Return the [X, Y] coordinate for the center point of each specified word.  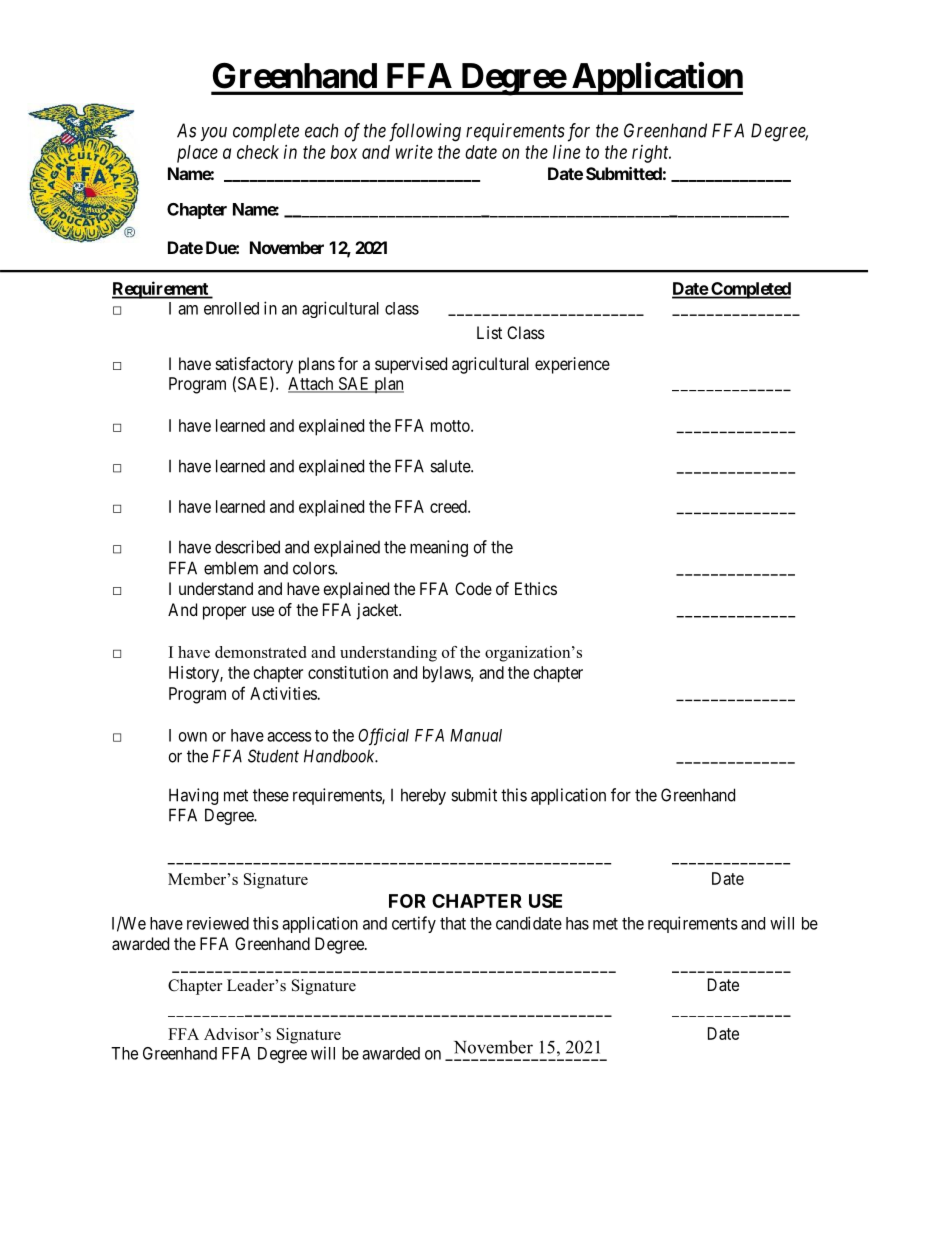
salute [451, 466]
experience [572, 365]
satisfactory [254, 365]
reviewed [218, 923]
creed [449, 506]
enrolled [231, 308]
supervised [411, 365]
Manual [476, 735]
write [414, 152]
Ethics [536, 588]
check [258, 152]
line [566, 152]
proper [224, 613]
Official [383, 737]
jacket [378, 611]
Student [273, 756]
